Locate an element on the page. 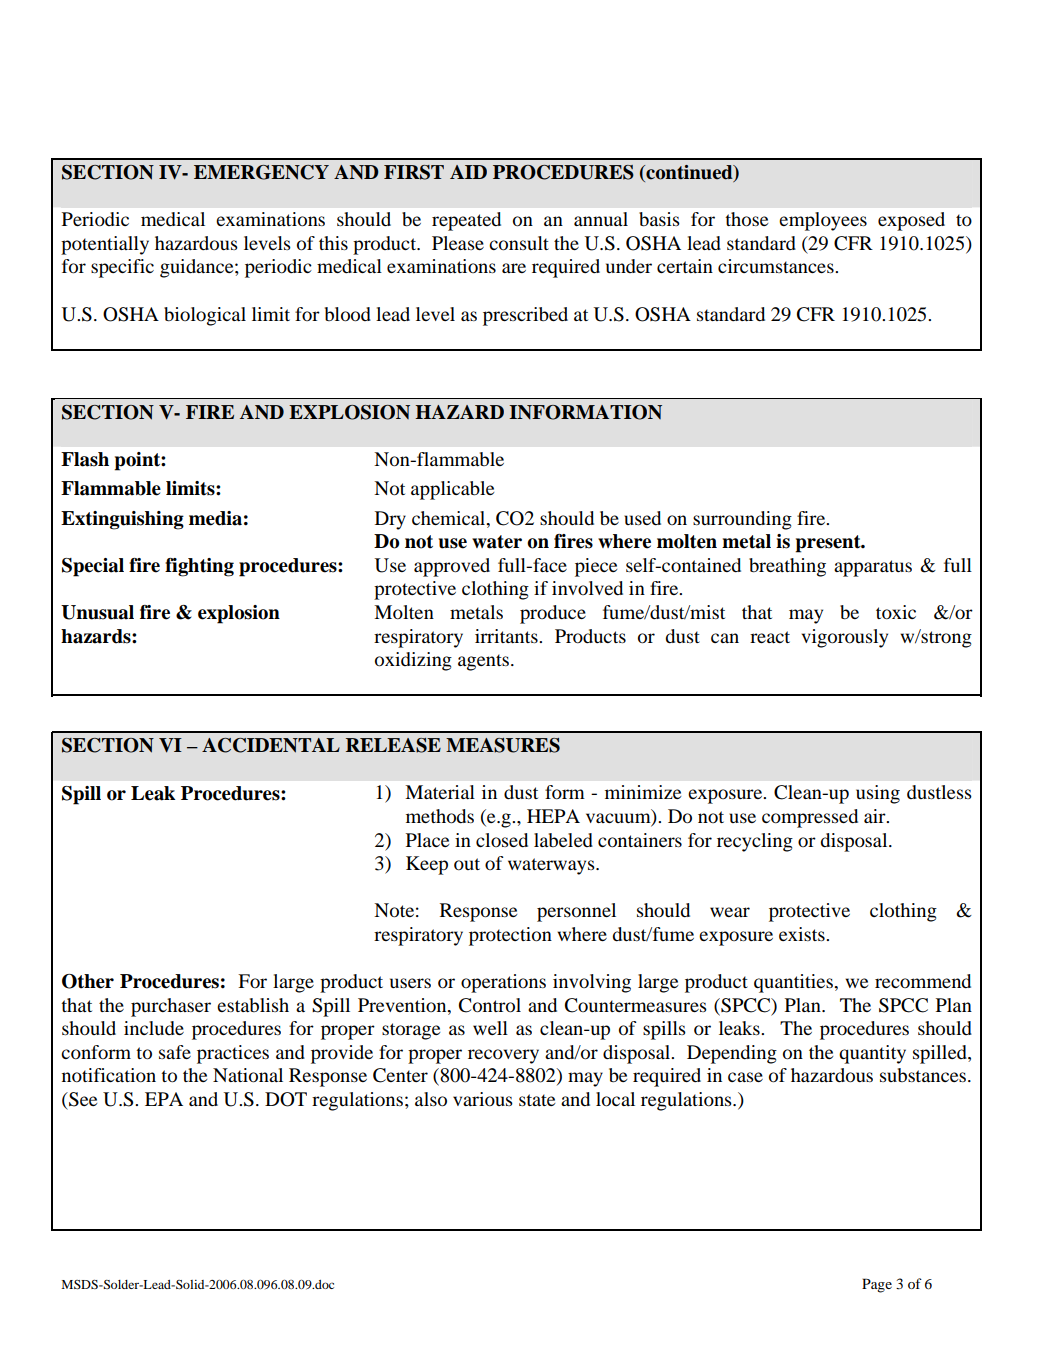 The width and height of the document is (1047, 1354). applicable is located at coordinates (452, 490).
